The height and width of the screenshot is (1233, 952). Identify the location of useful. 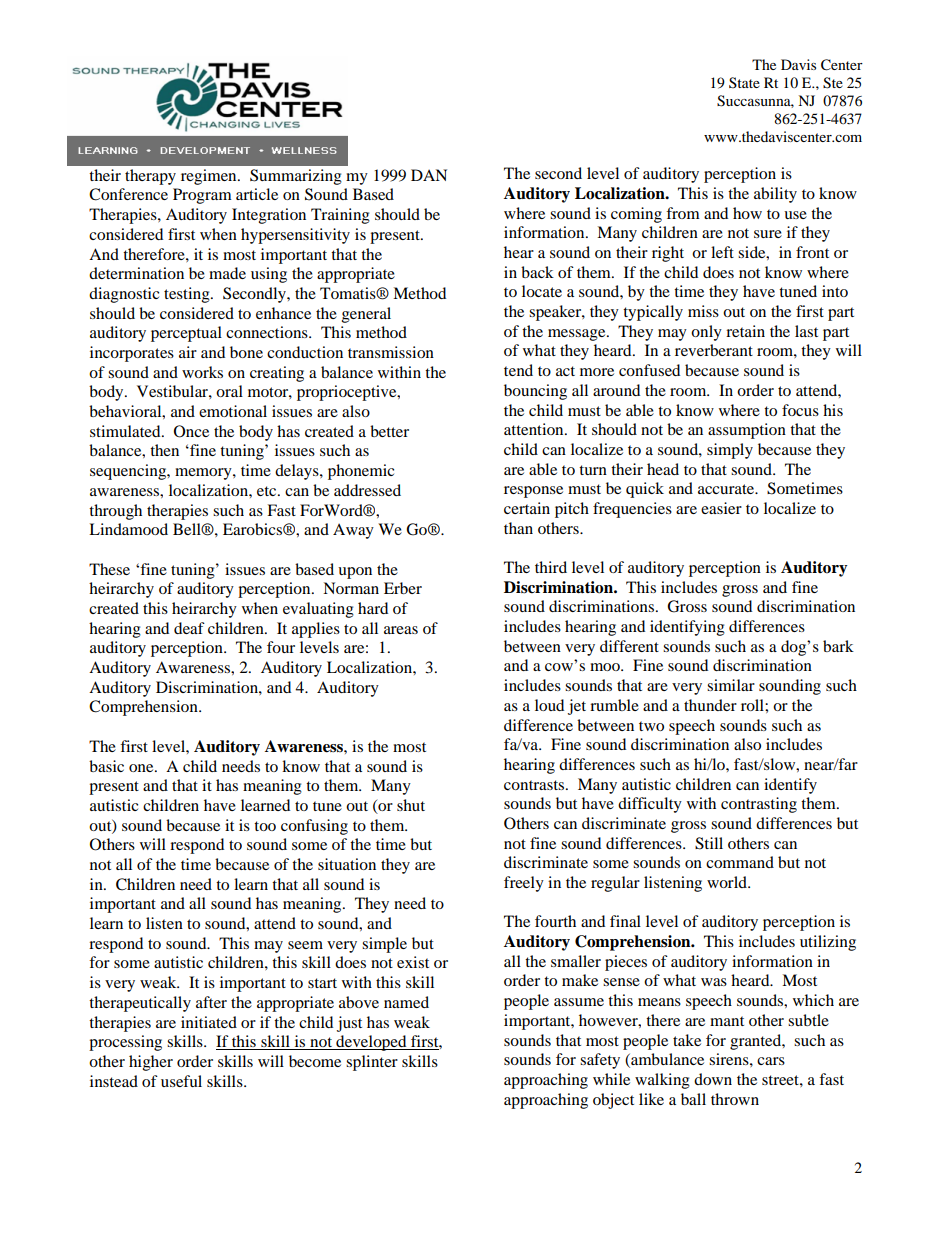
(181, 1081).
